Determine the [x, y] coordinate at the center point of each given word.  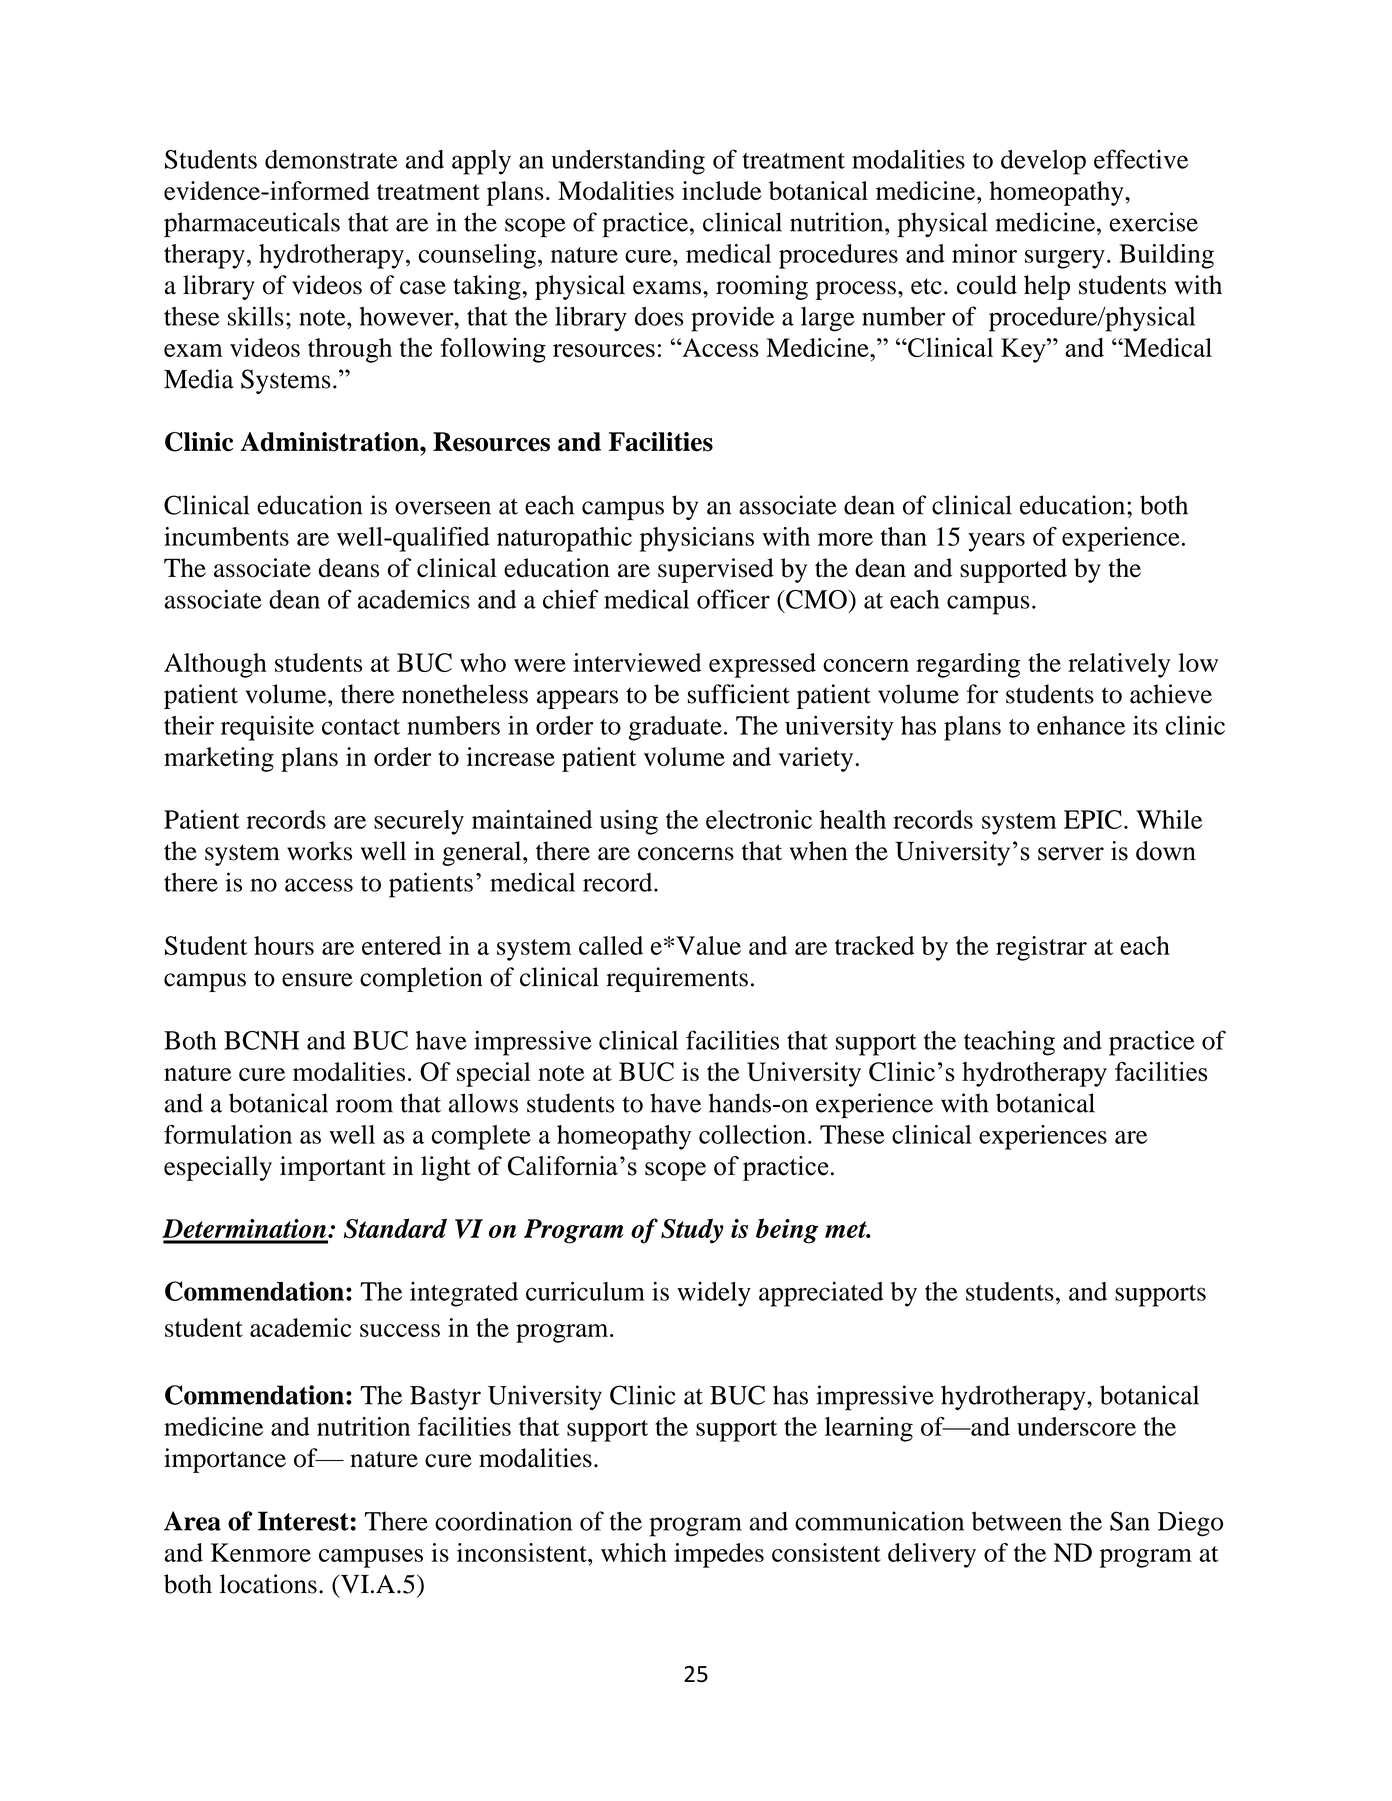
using [629, 822]
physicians [697, 539]
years [996, 542]
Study [692, 1231]
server [1071, 854]
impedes [719, 1555]
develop [1043, 162]
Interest [303, 1521]
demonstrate [331, 159]
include [722, 190]
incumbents [226, 536]
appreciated [821, 1294]
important [333, 1168]
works [319, 851]
